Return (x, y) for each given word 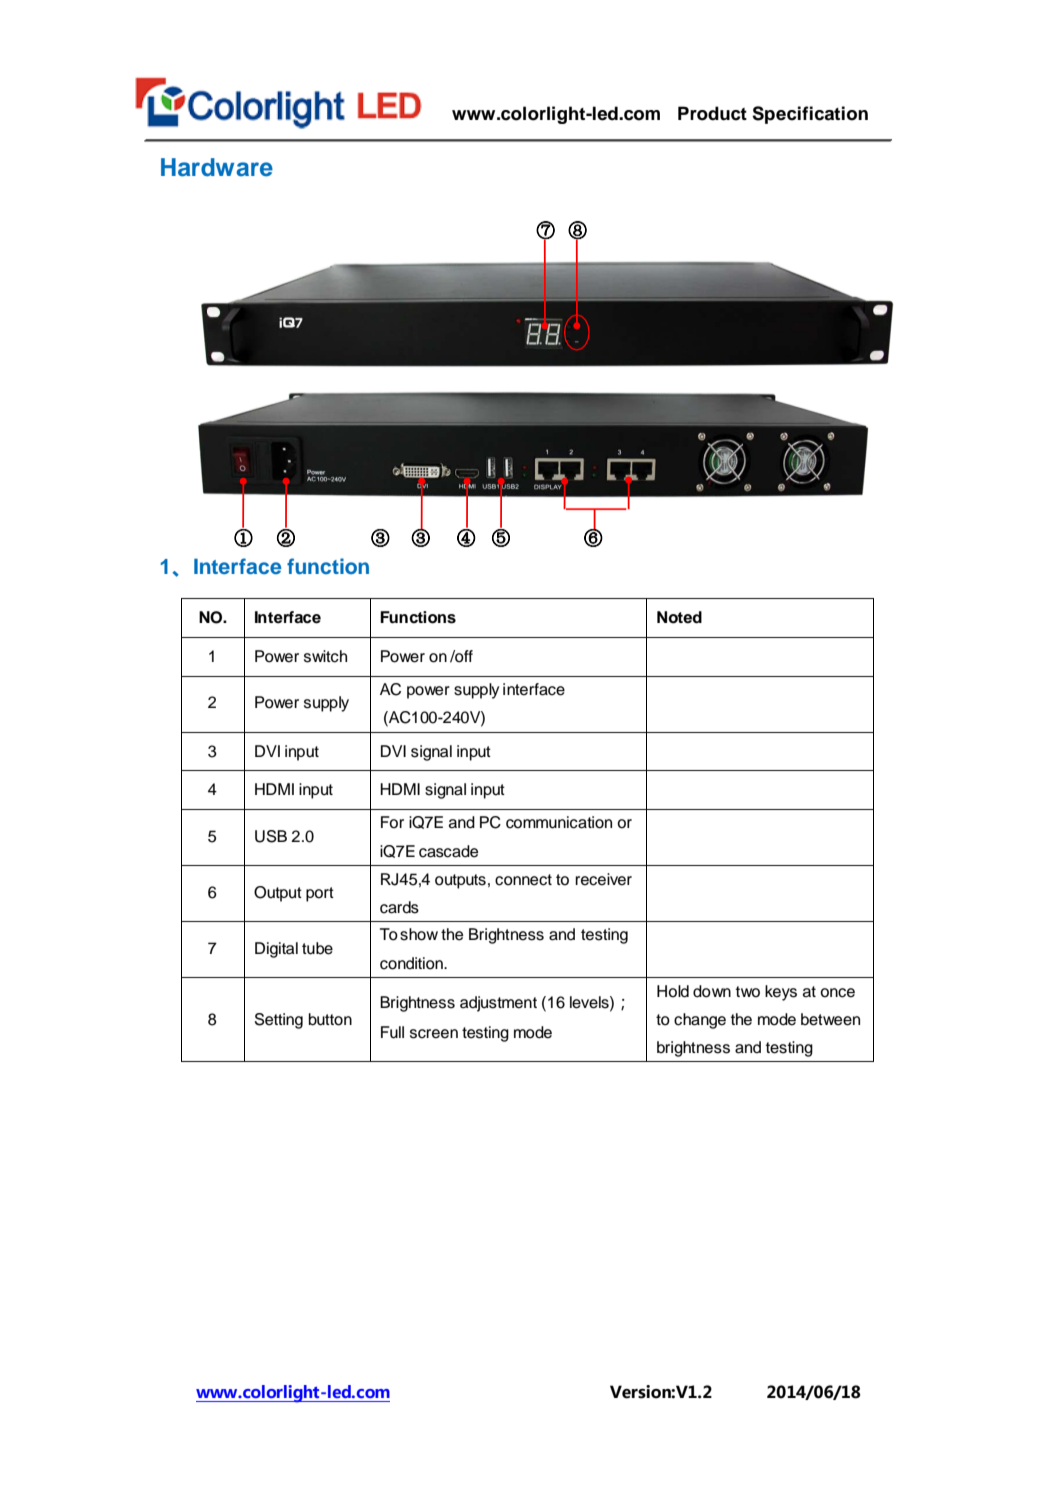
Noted (679, 617)
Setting (279, 1021)
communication (559, 822)
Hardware (217, 167)
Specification (810, 115)
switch (325, 656)
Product (712, 113)
